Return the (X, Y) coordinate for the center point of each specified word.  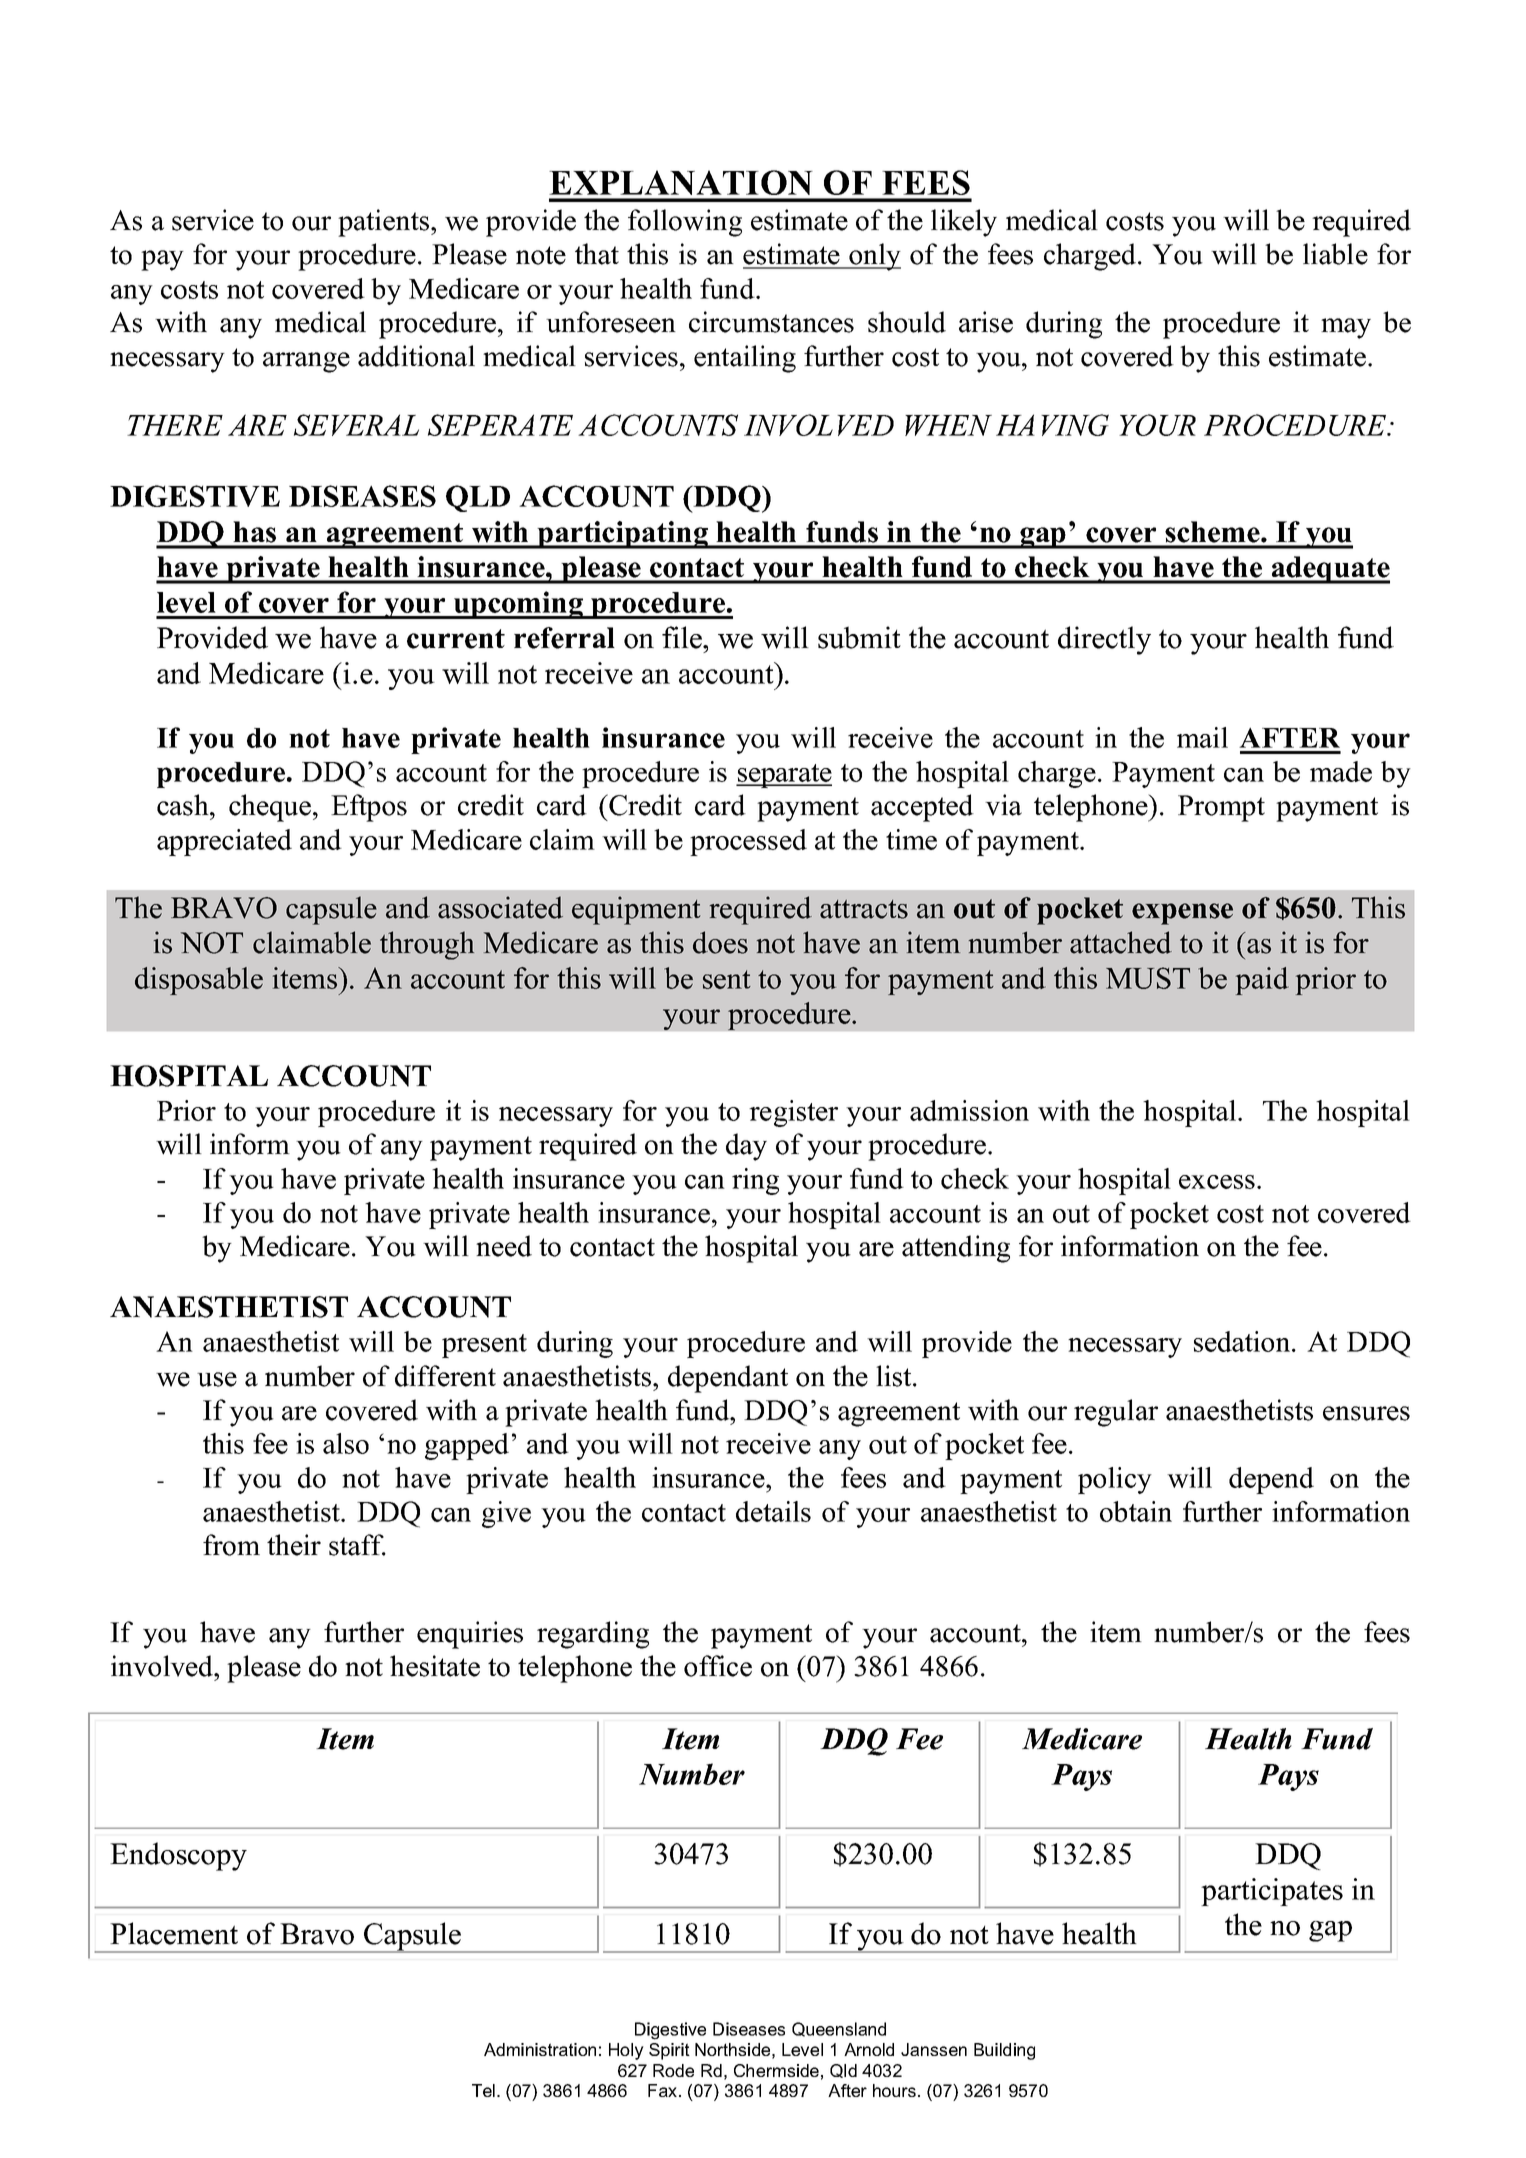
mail (1202, 737)
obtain (1136, 1511)
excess (1217, 1182)
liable (1335, 254)
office (718, 1666)
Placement (174, 1933)
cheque (270, 808)
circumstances (771, 322)
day (746, 1147)
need (504, 1246)
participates (1272, 1892)
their (294, 1545)
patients (385, 223)
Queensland (839, 2029)
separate (784, 776)
